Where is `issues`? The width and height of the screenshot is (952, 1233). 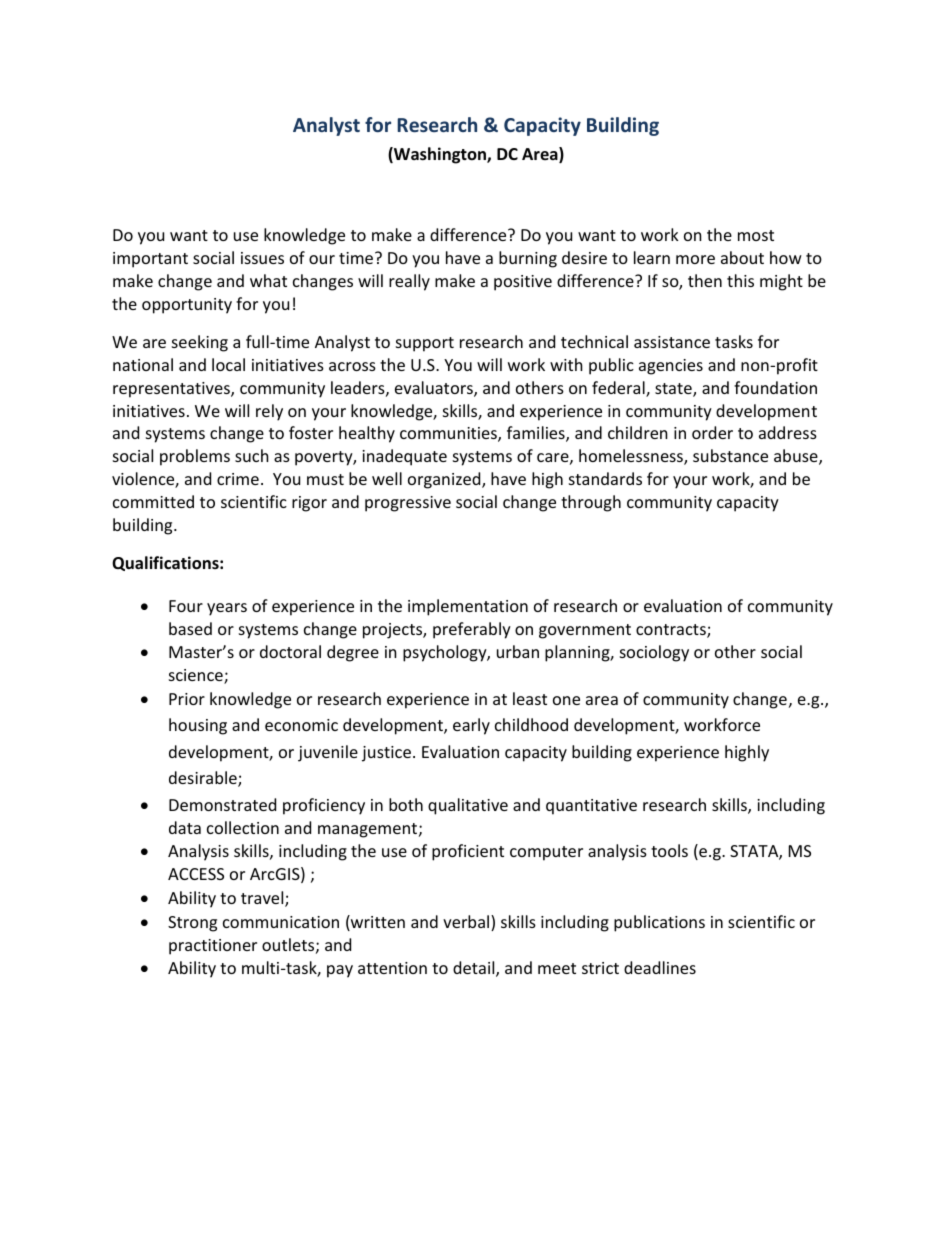 issues is located at coordinates (262, 258).
